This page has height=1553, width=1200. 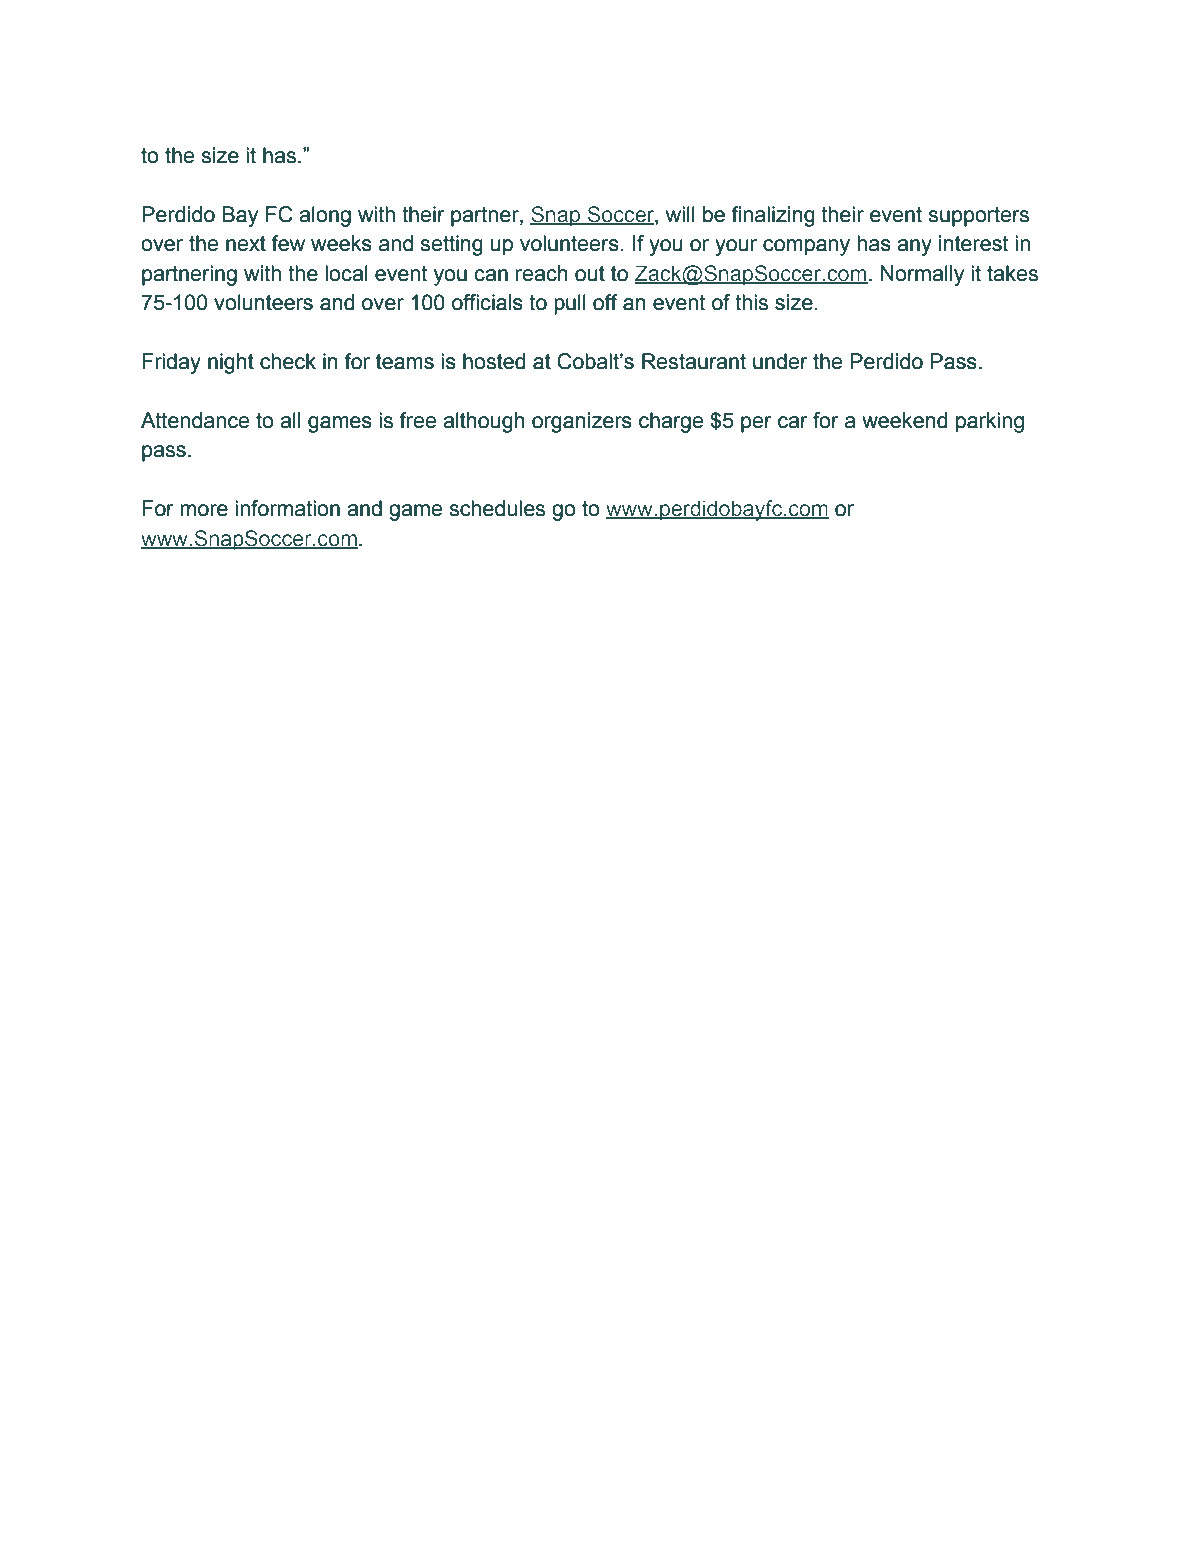 What do you see at coordinates (990, 422) in the page?
I see `parking` at bounding box center [990, 422].
